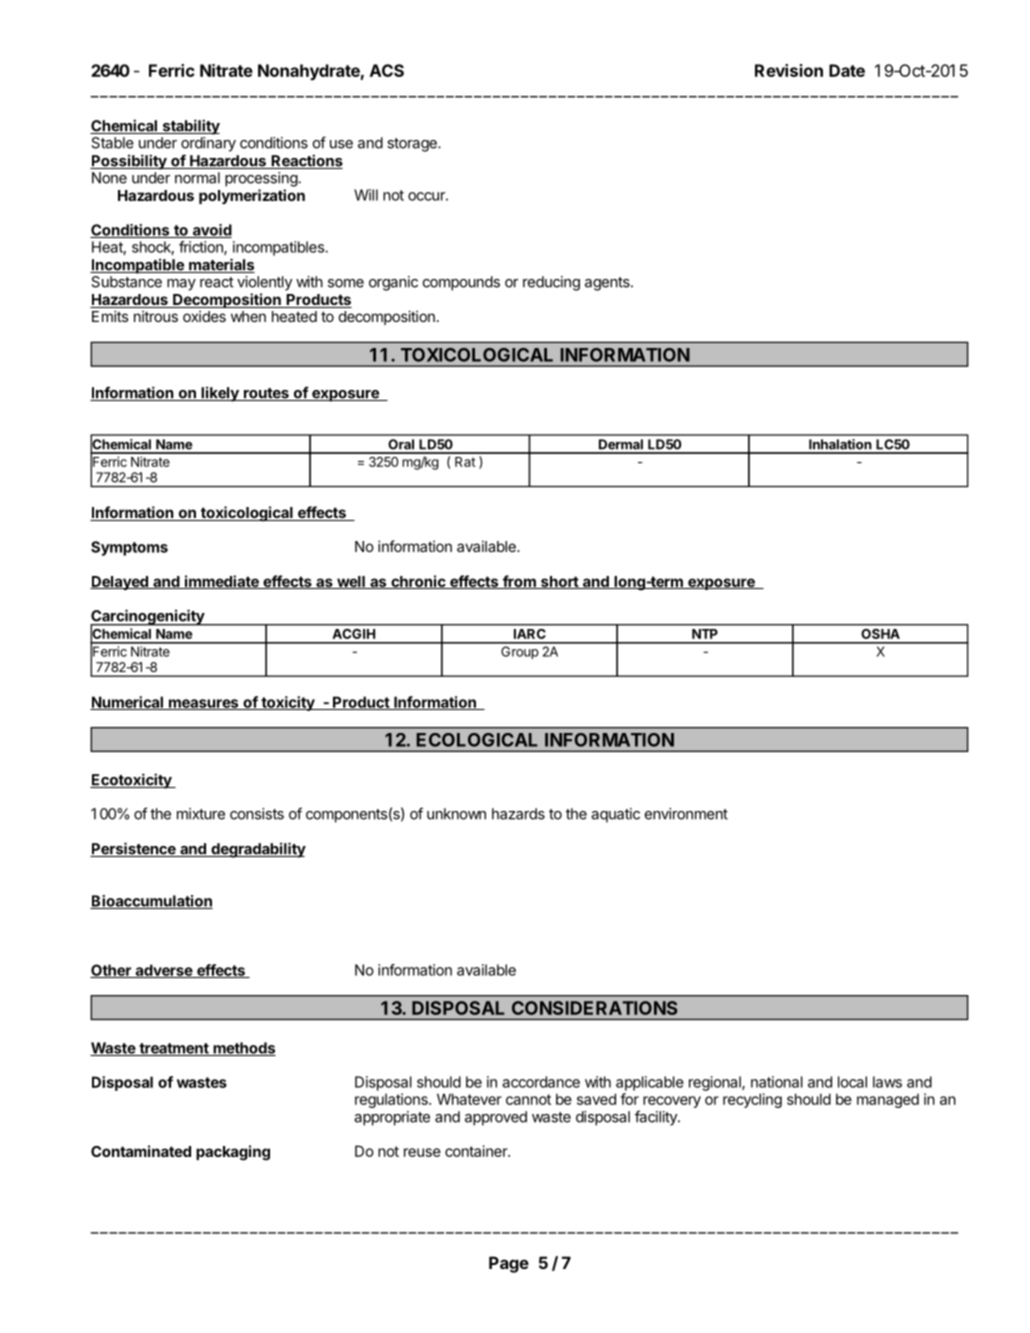  Describe the element at coordinates (201, 814) in the page. I see `mixture` at that location.
